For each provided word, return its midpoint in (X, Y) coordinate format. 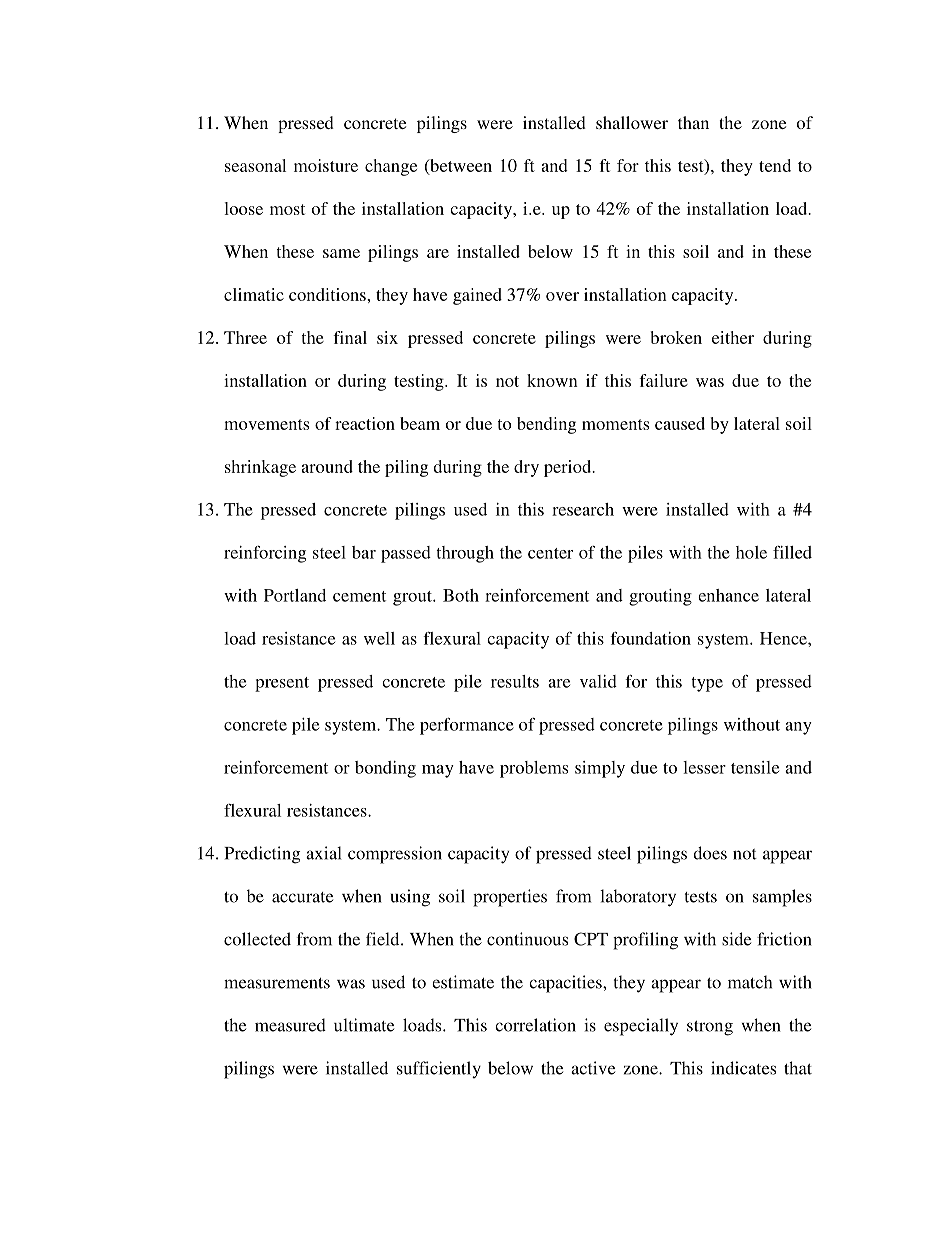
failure (663, 380)
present (282, 684)
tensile (755, 767)
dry (526, 468)
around (327, 466)
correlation (535, 1025)
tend (775, 165)
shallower (632, 122)
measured (290, 1025)
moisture (326, 165)
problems (534, 769)
